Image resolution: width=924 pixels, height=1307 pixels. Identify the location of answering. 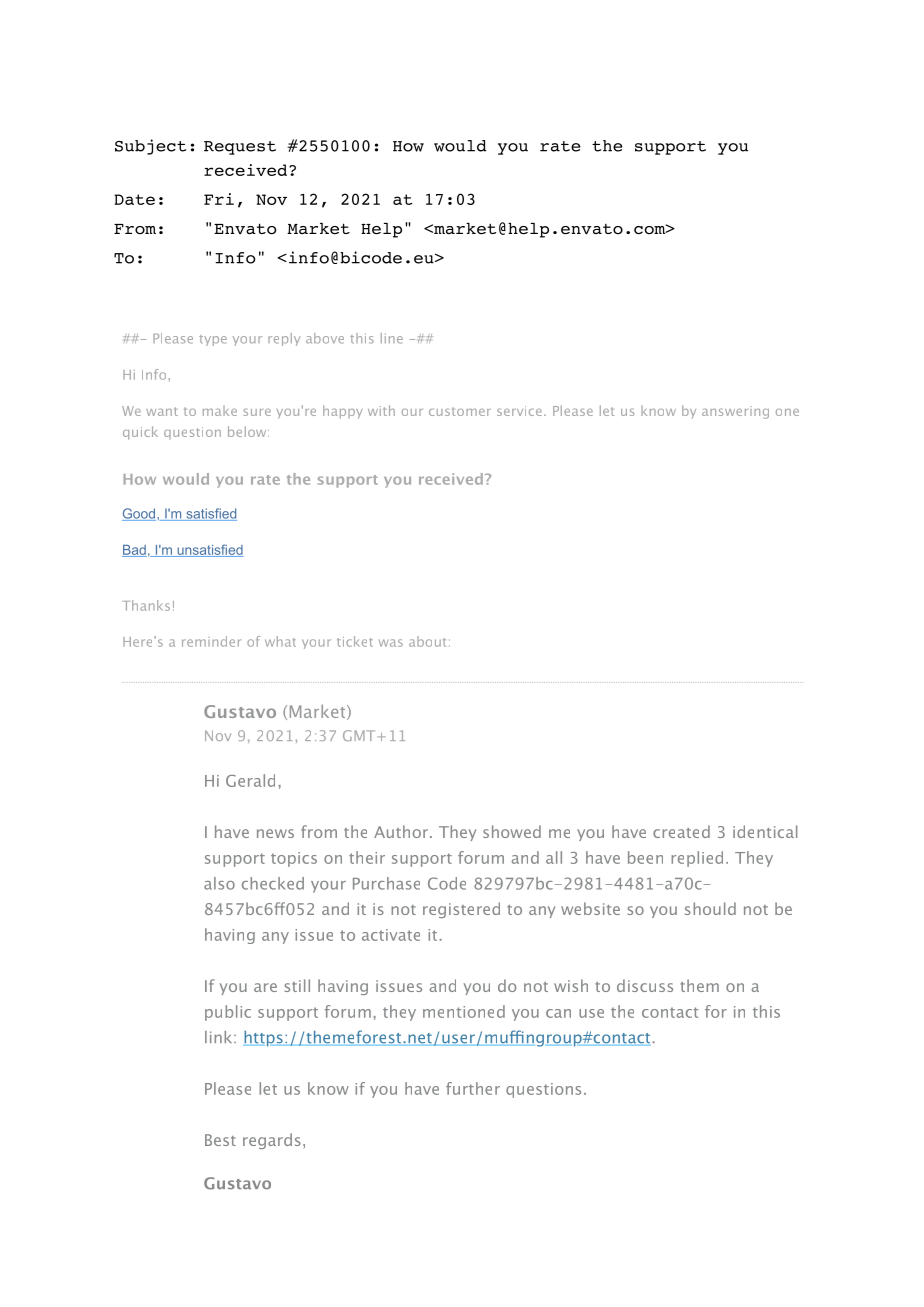
(735, 412).
